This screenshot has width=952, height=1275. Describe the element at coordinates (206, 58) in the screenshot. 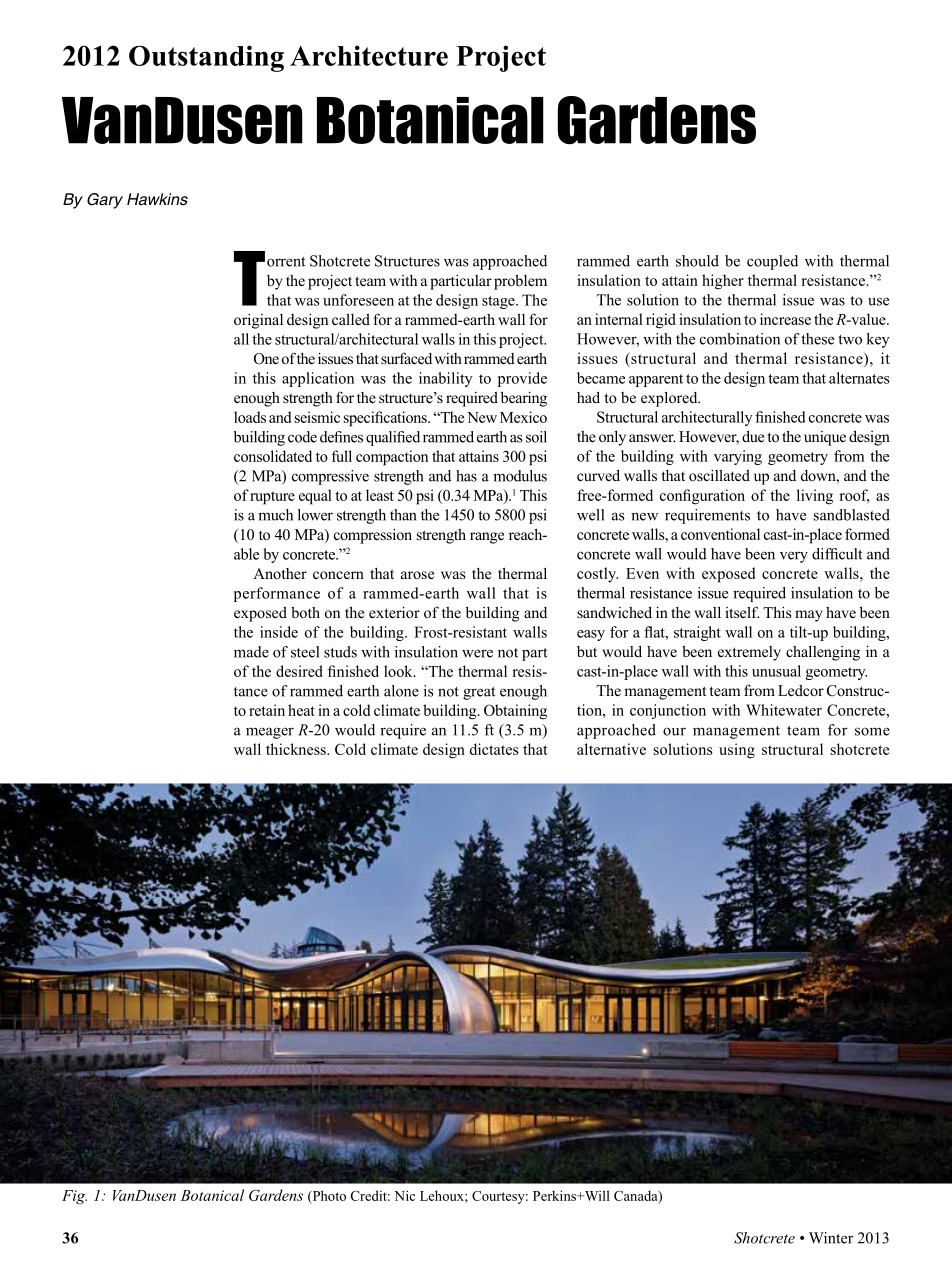

I see `Outstanding` at that location.
